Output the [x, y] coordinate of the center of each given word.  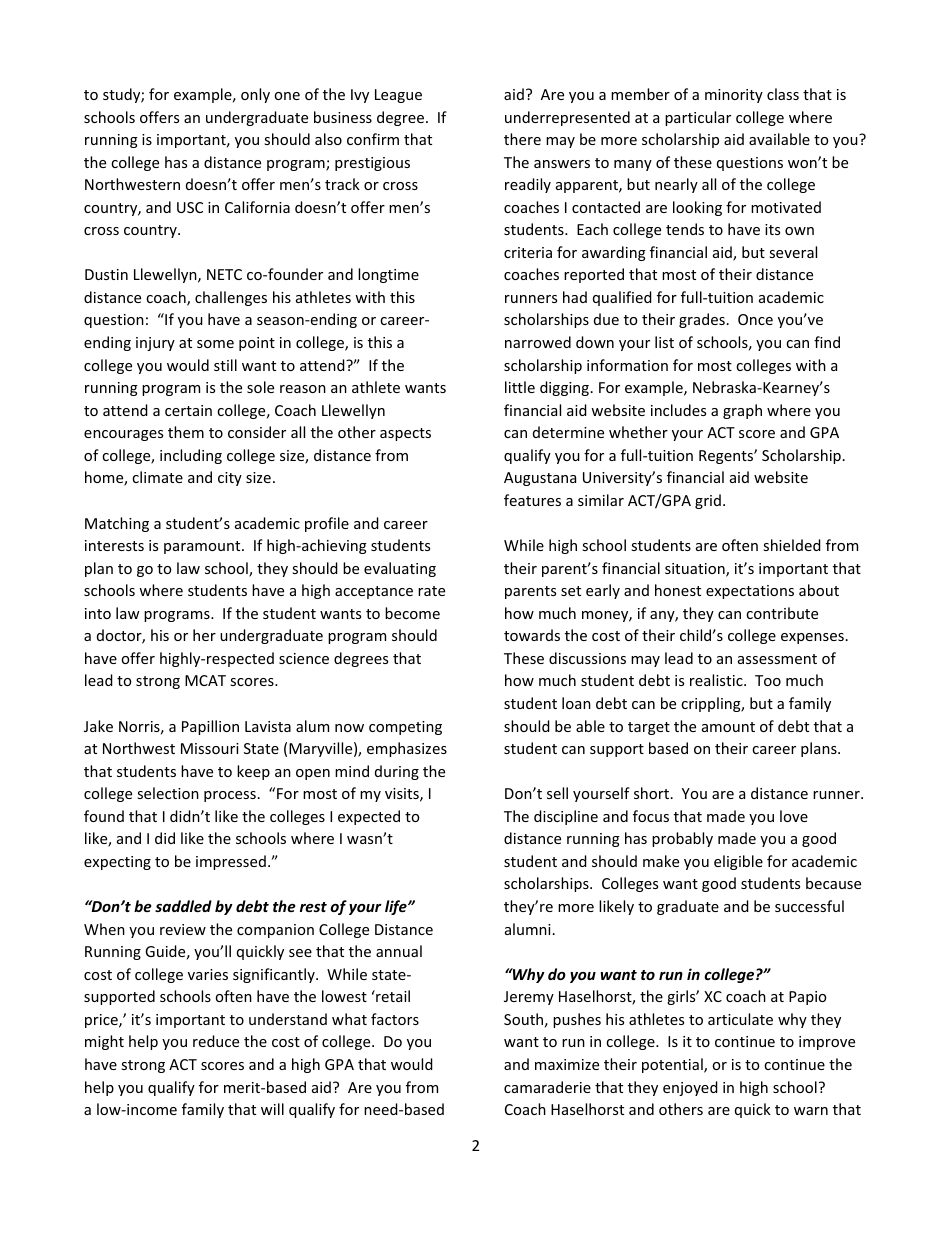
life [397, 907]
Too [768, 680]
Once [755, 319]
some [215, 344]
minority [734, 96]
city [230, 479]
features [532, 500]
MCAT [205, 680]
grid [708, 501]
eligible [738, 862]
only [255, 95]
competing [405, 728]
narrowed [538, 342]
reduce [216, 1041]
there [522, 139]
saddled [183, 906]
